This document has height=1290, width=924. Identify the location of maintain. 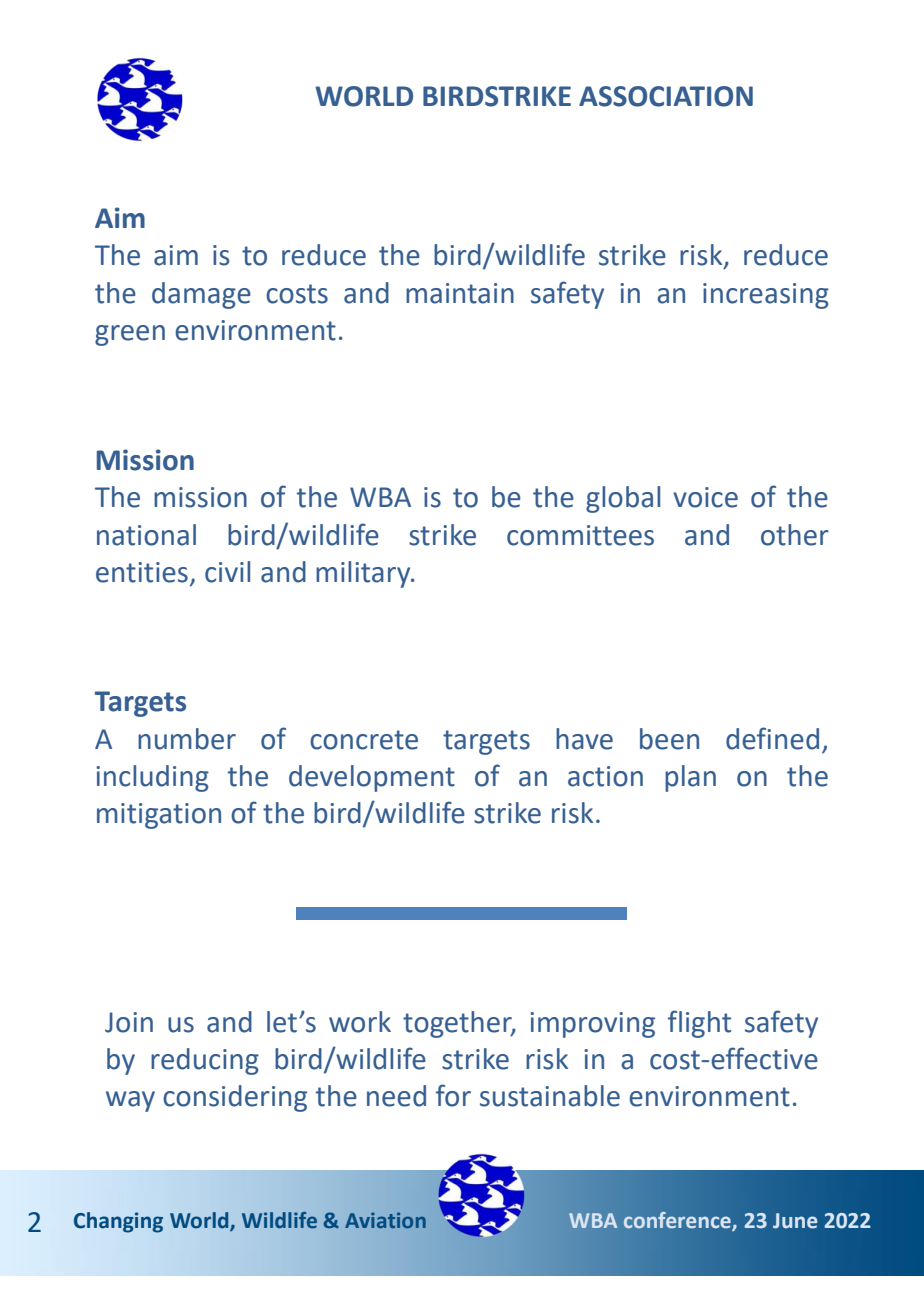
(460, 293).
